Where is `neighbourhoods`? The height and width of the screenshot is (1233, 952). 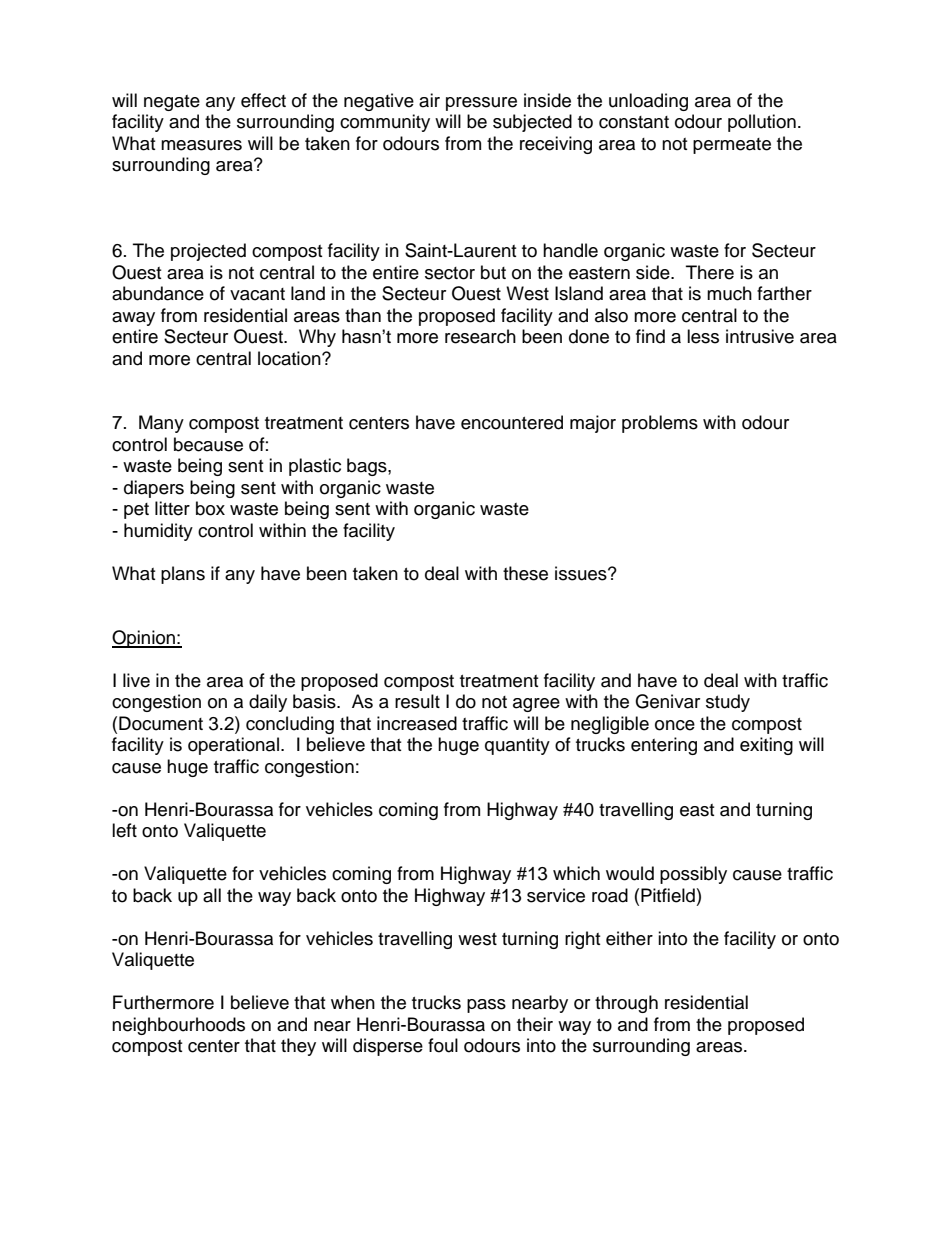
neighbourhoods is located at coordinates (178, 1026).
